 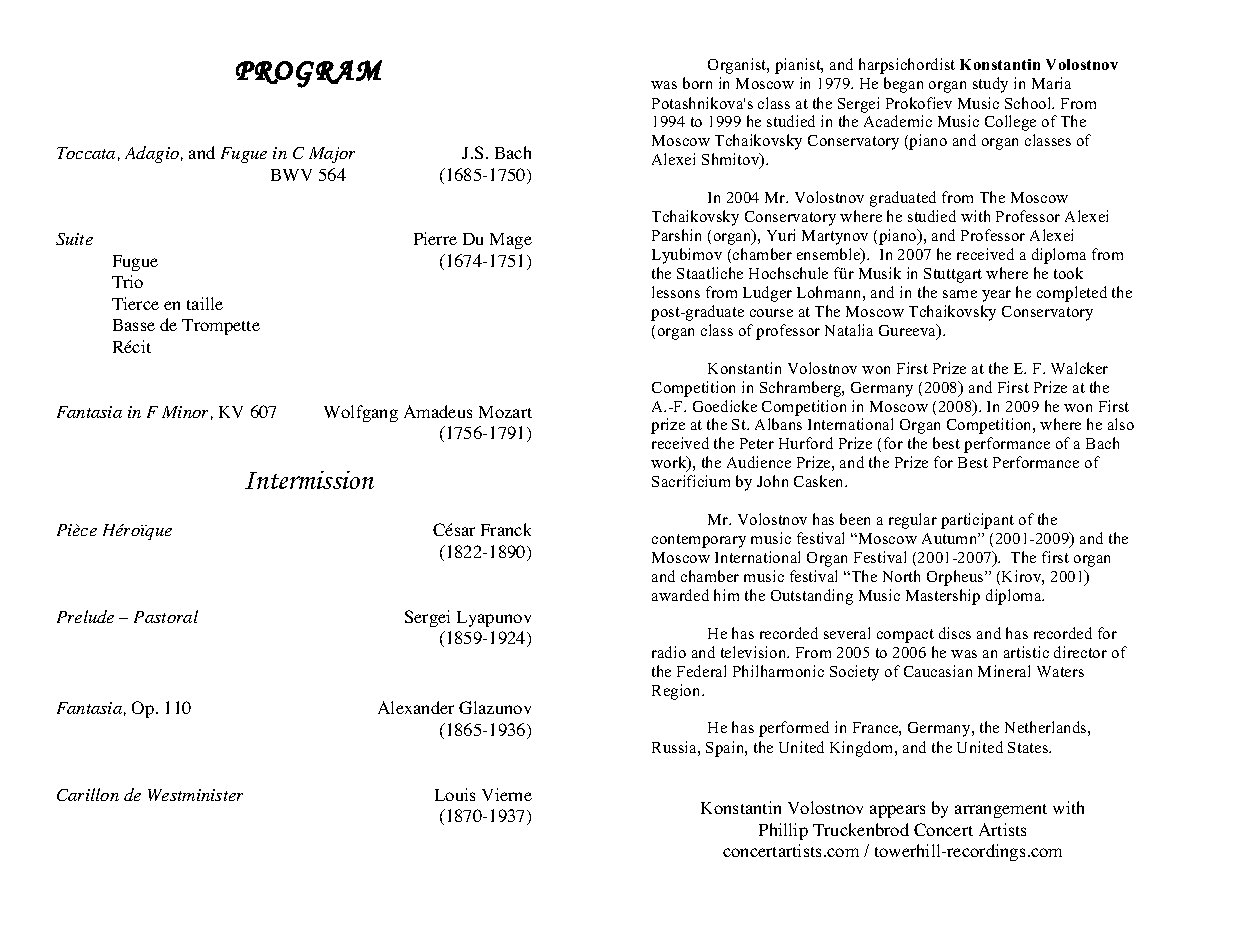 I want to click on Orpheus, so click(x=956, y=578).
